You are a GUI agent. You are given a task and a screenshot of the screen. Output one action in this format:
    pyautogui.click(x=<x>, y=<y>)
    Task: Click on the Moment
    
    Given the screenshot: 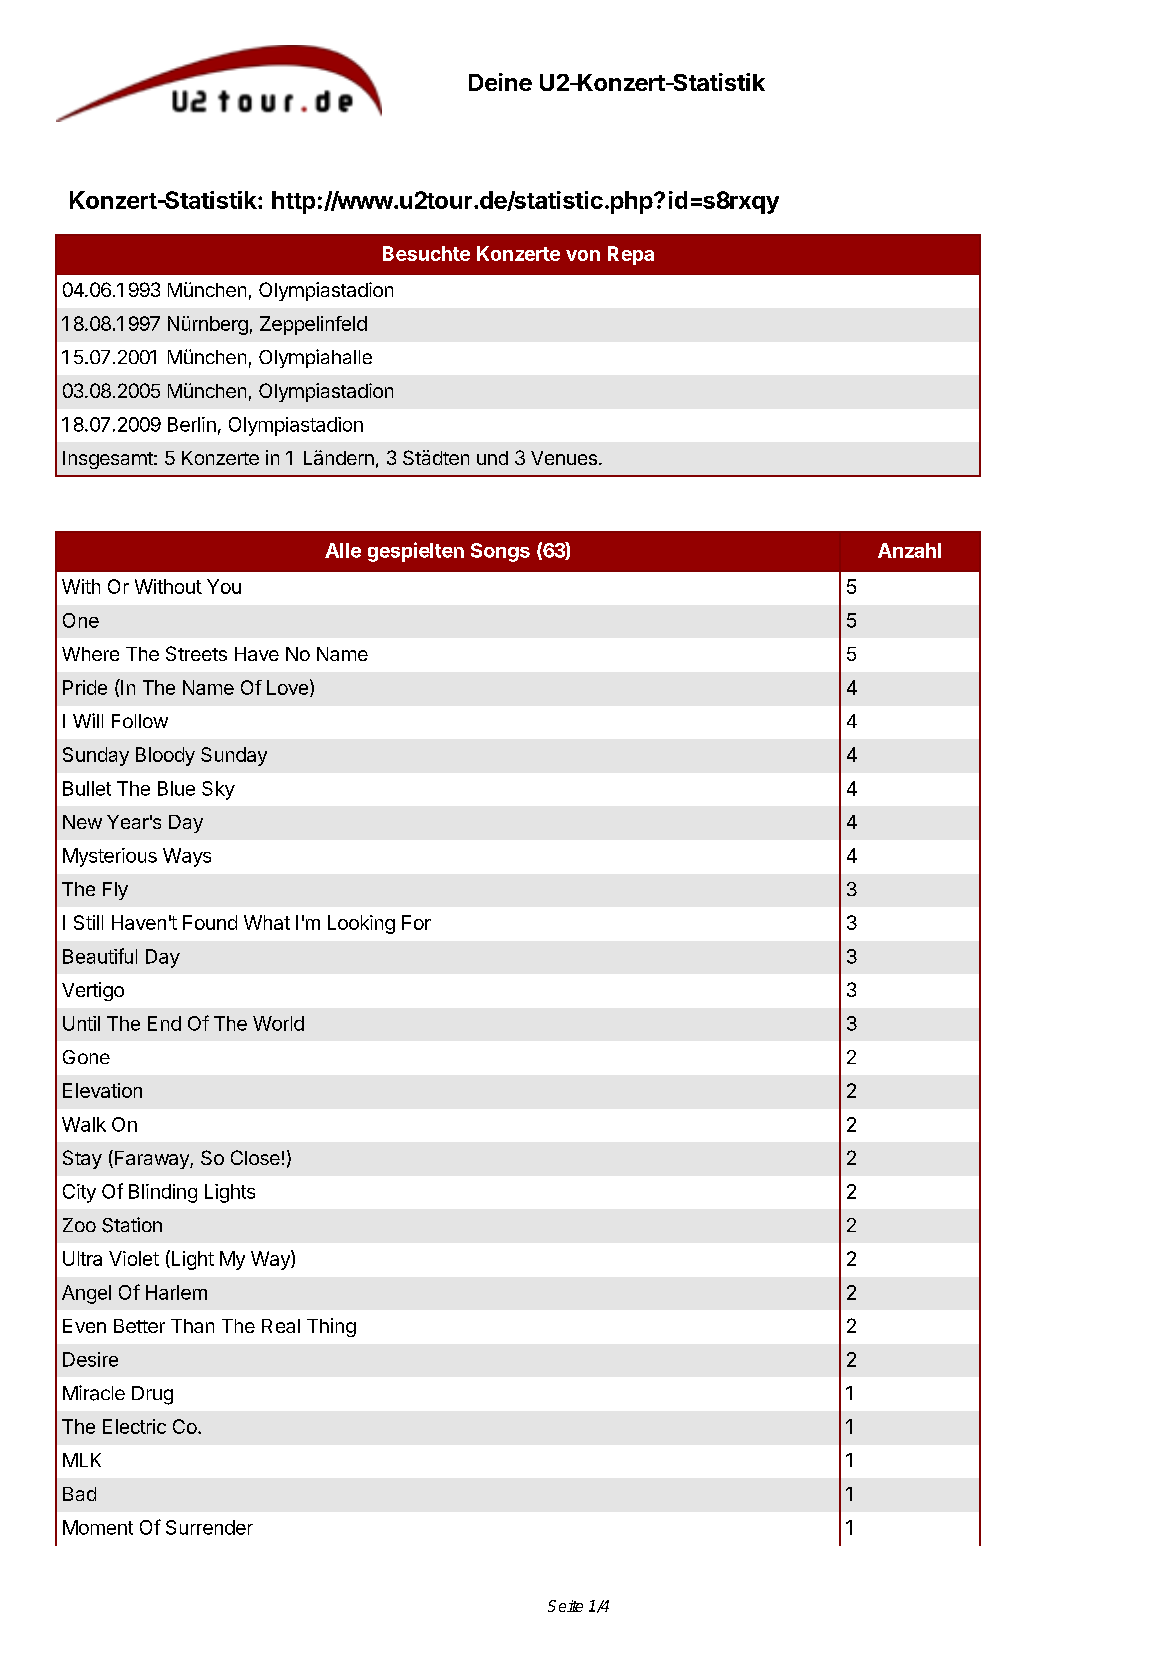 What is the action you would take?
    pyautogui.click(x=98, y=1527)
